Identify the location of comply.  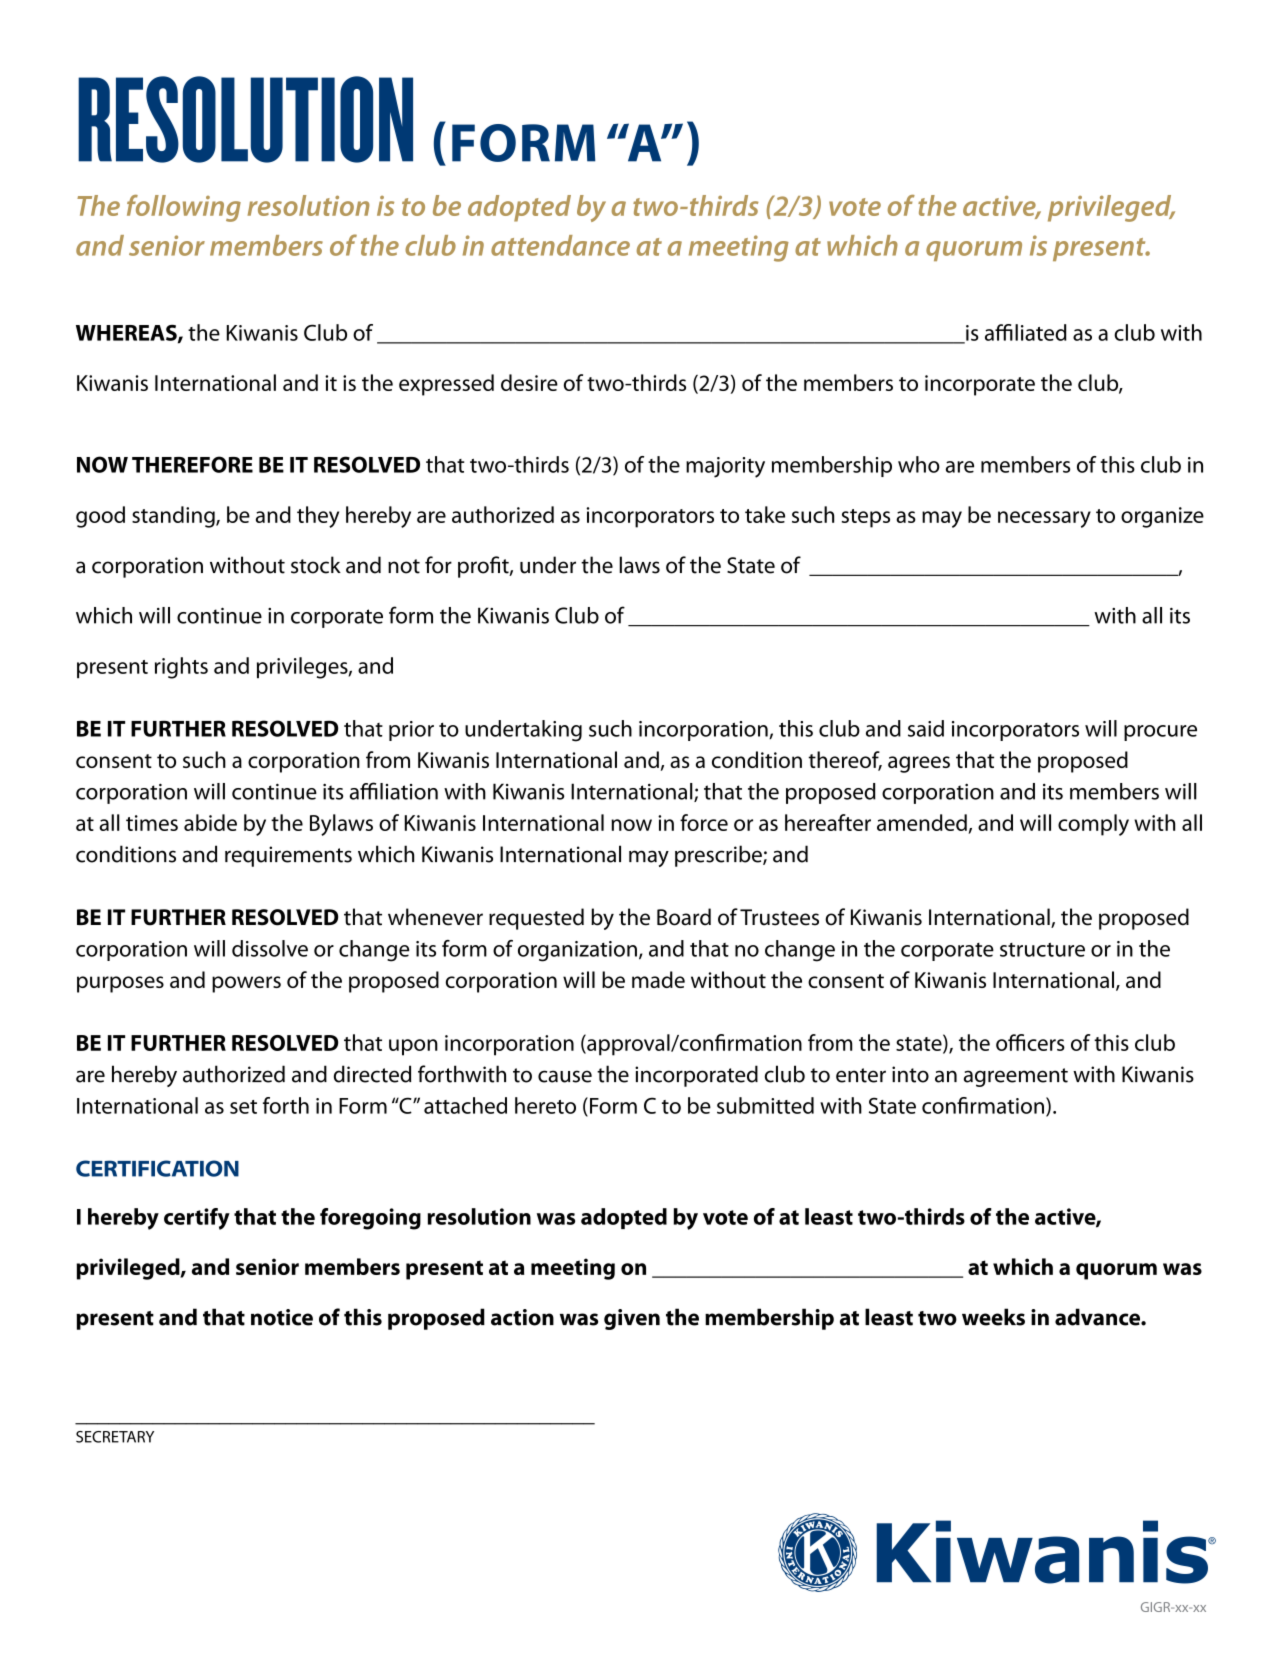
(1093, 825).
